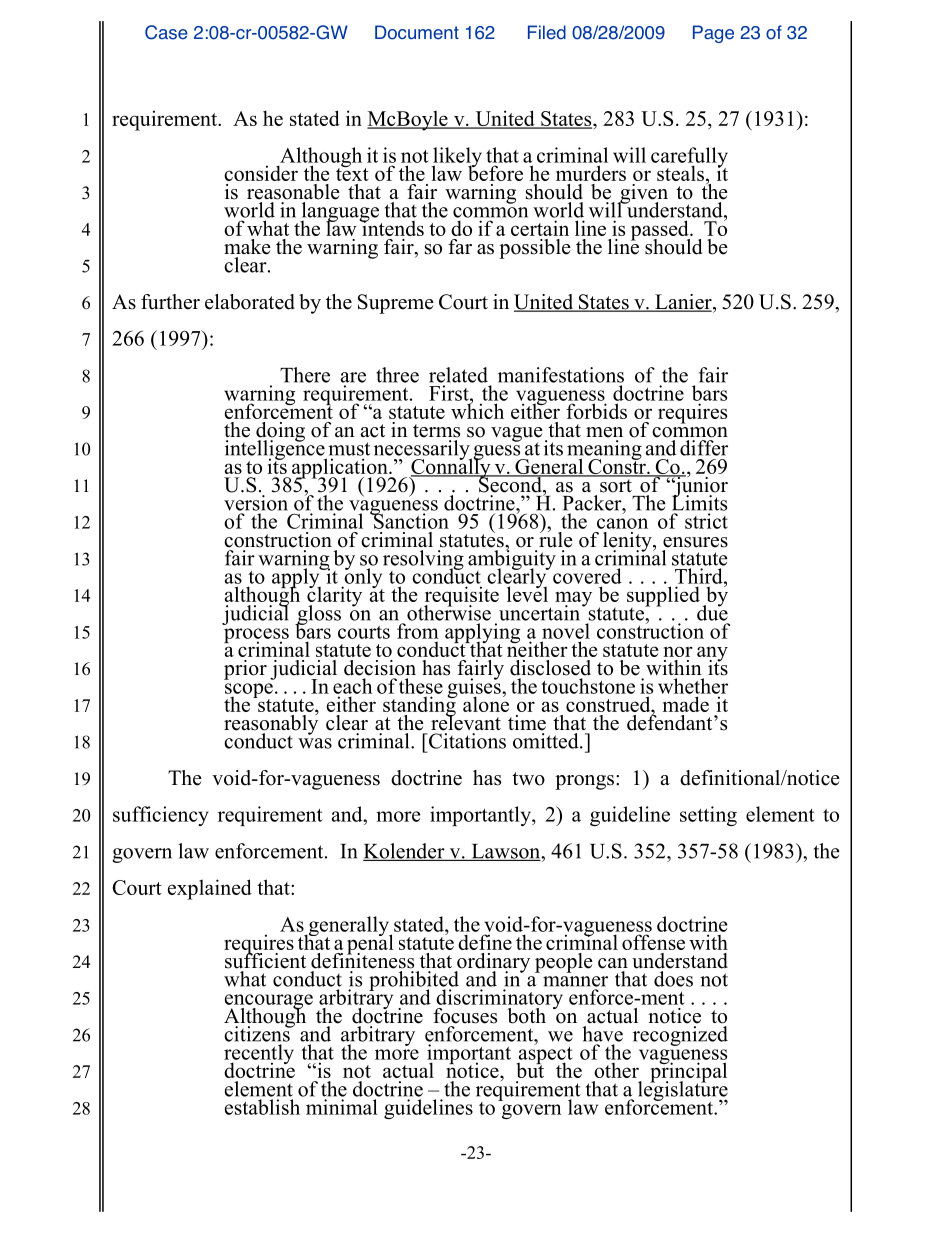  I want to click on setting, so click(708, 816).
